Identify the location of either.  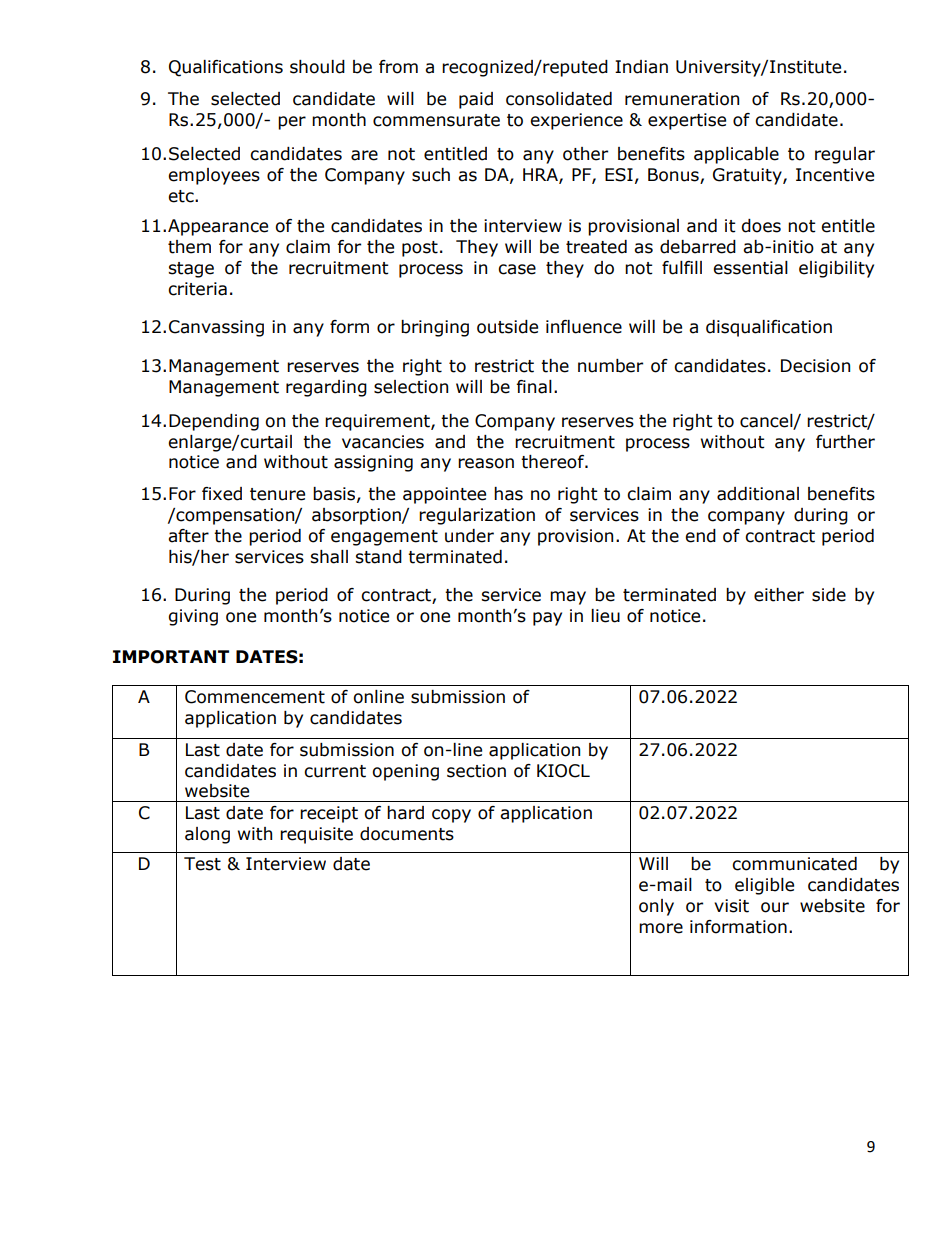
(779, 595).
